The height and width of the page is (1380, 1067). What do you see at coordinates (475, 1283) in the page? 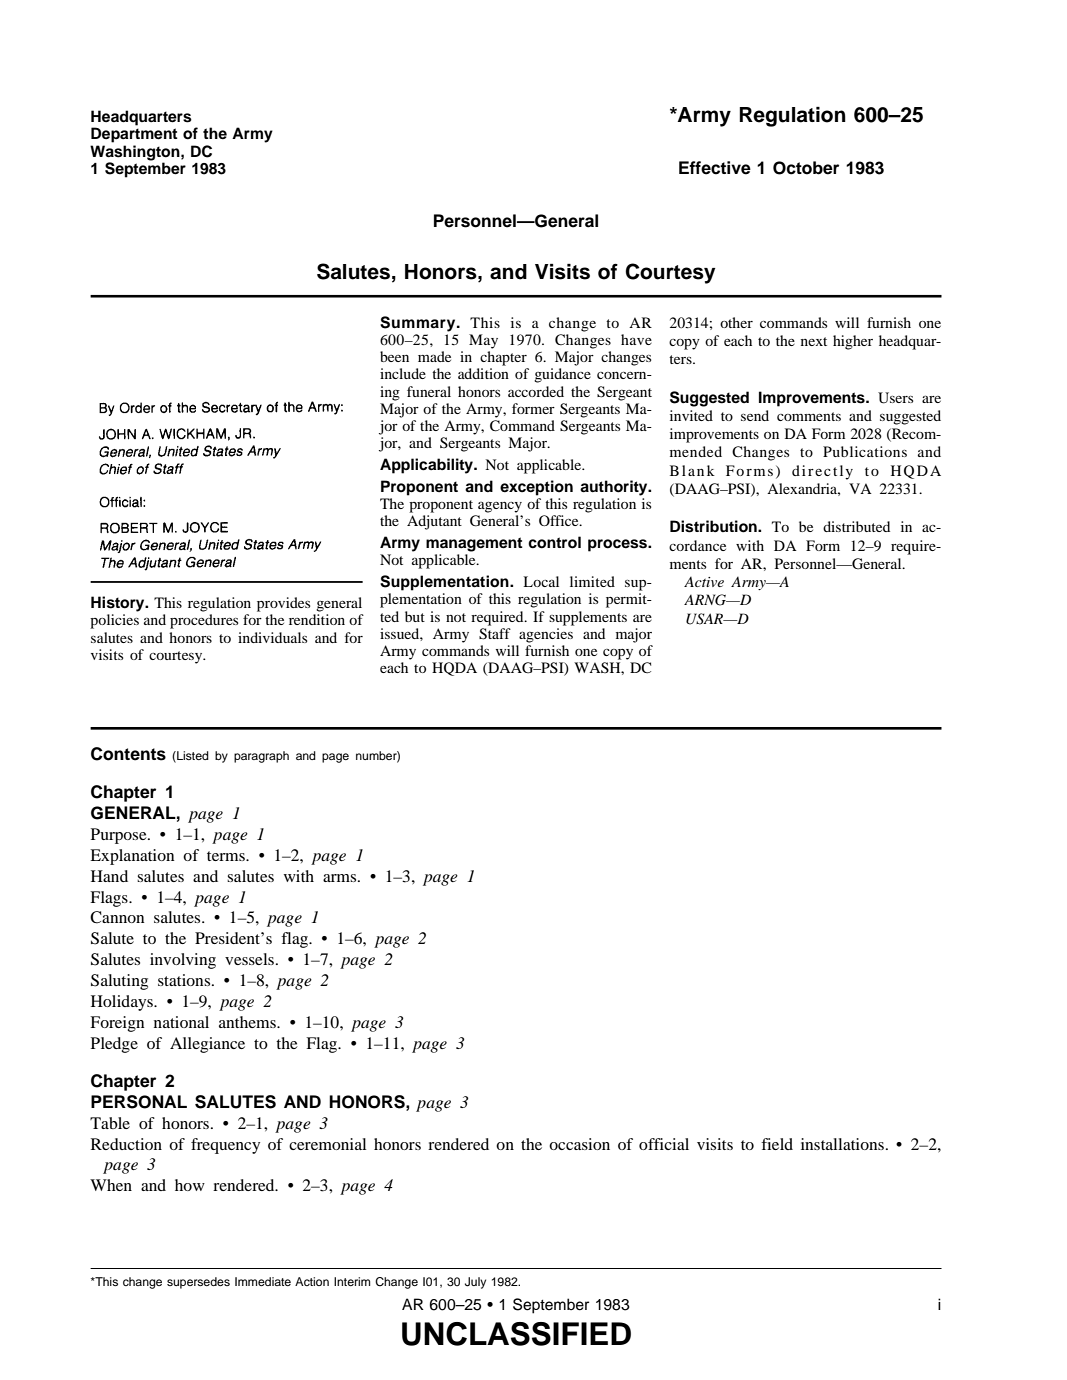
I see `July` at bounding box center [475, 1283].
